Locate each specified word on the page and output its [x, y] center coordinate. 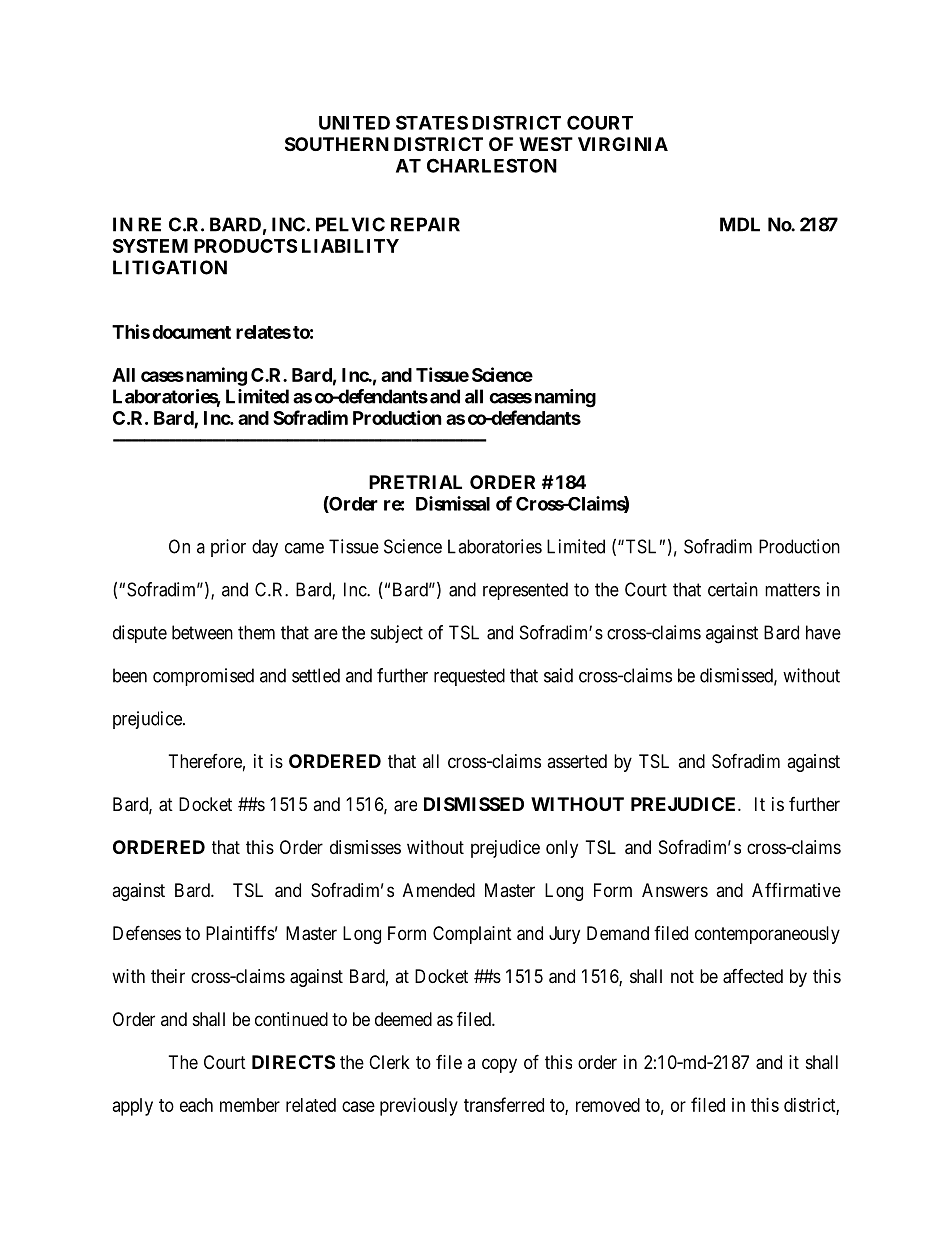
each [196, 1105]
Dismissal [453, 503]
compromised [203, 677]
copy [499, 1065]
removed [608, 1105]
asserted [577, 761]
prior [228, 548]
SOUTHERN [337, 144]
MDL [740, 224]
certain [733, 589]
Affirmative [796, 890]
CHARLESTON [492, 165]
